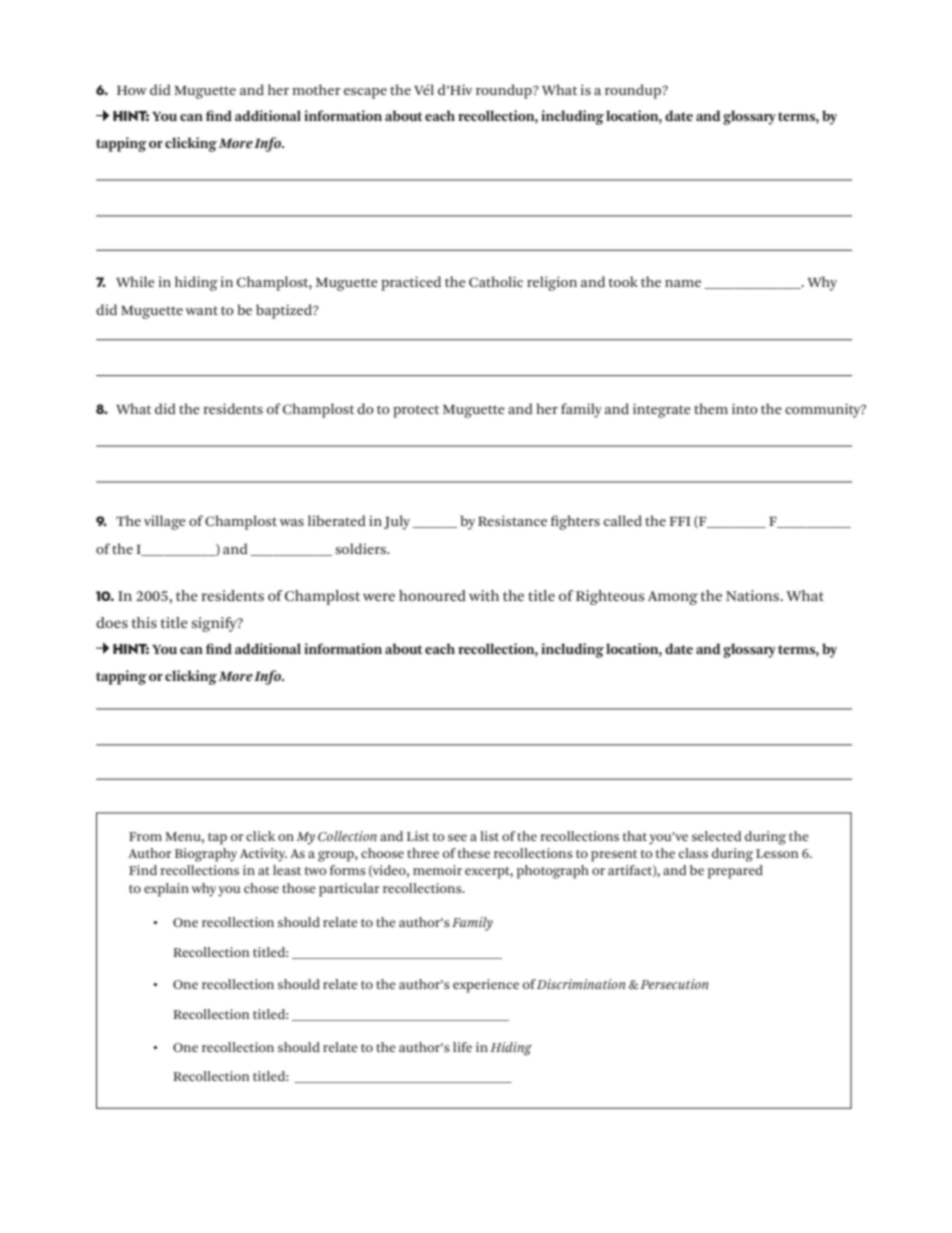  I want to click on Persecution, so click(674, 984).
